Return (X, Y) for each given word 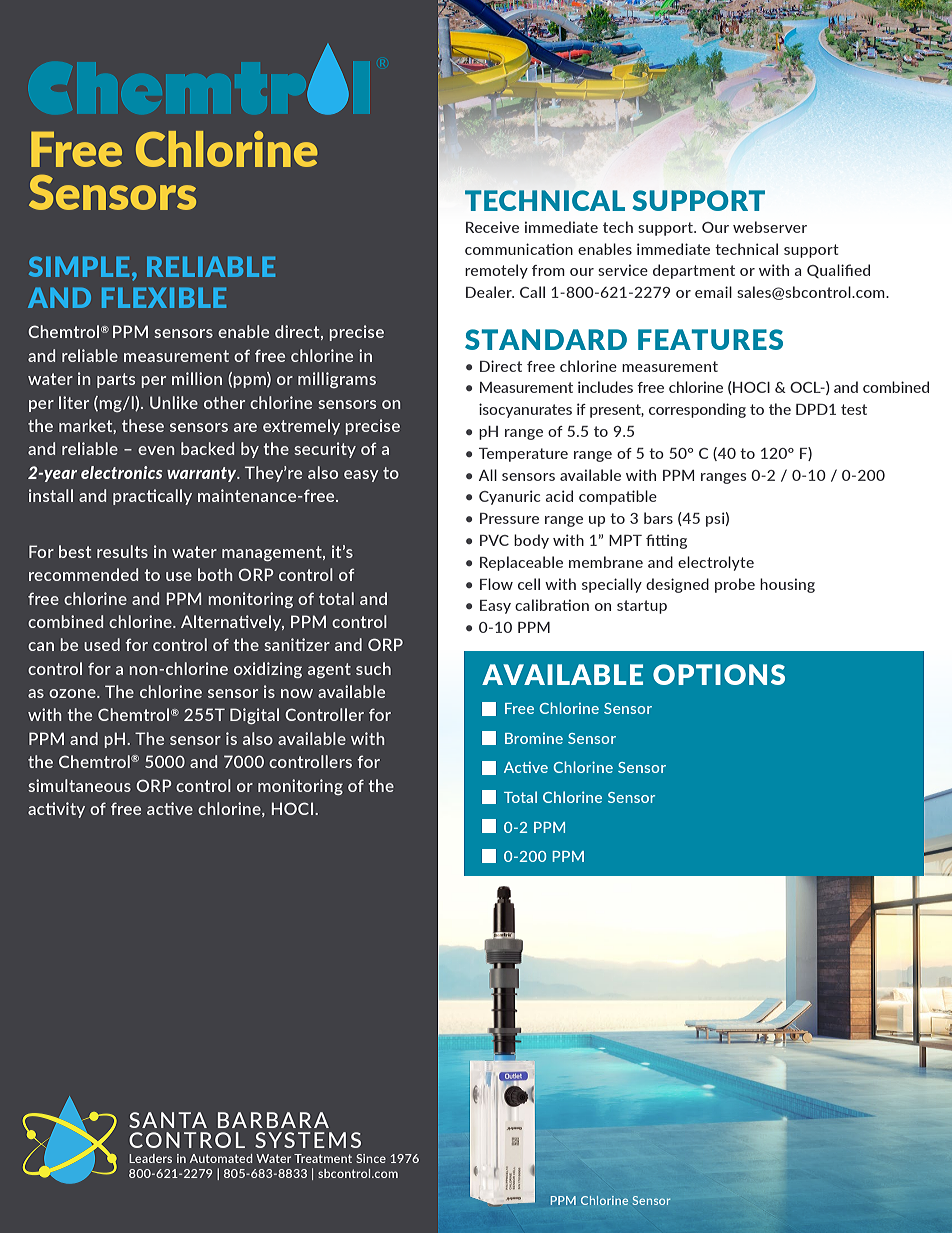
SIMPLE (79, 266)
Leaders (150, 1158)
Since (371, 1158)
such (373, 668)
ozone (73, 693)
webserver (770, 227)
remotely (496, 271)
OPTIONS (719, 674)
